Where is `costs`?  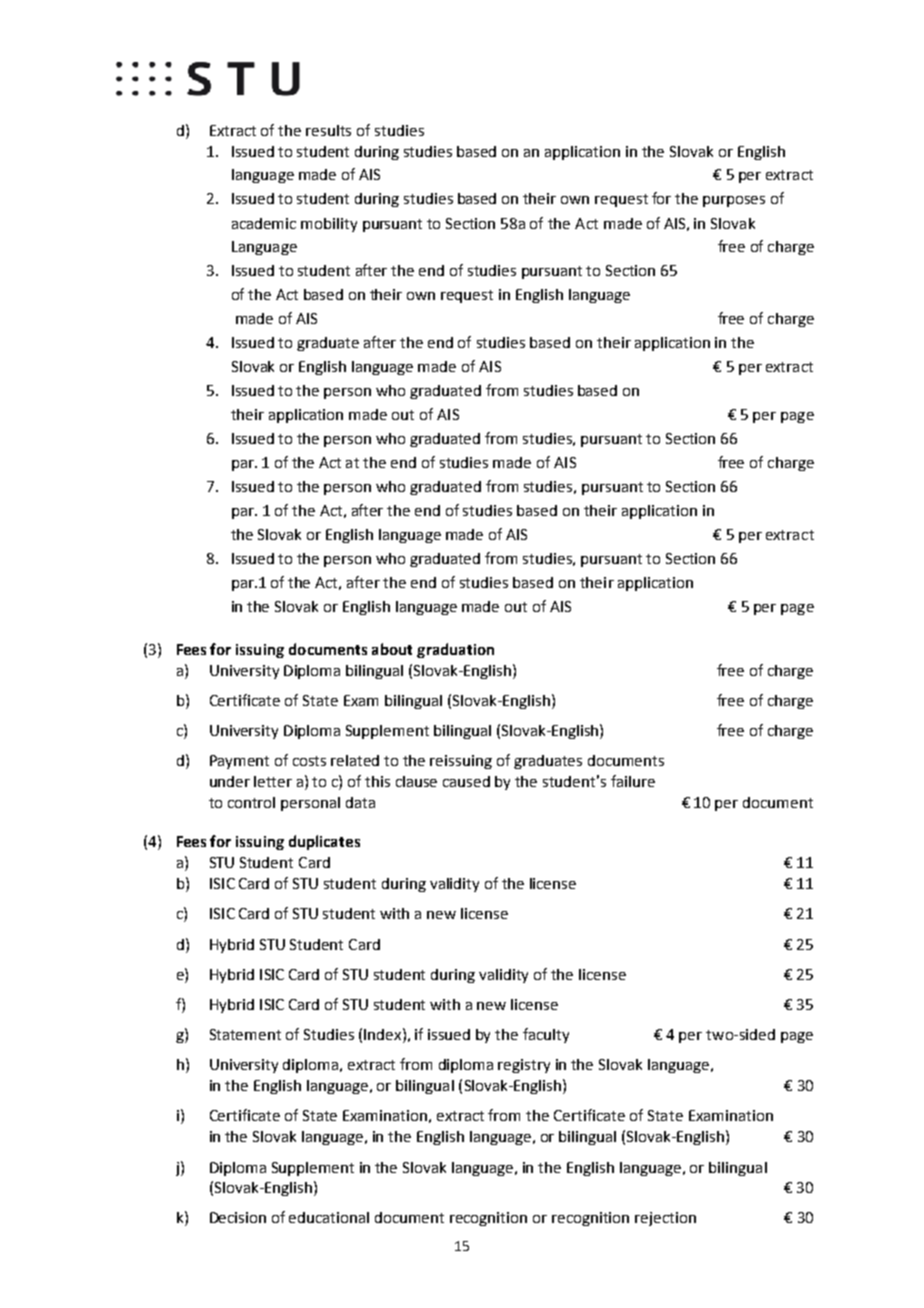 costs is located at coordinates (309, 761).
